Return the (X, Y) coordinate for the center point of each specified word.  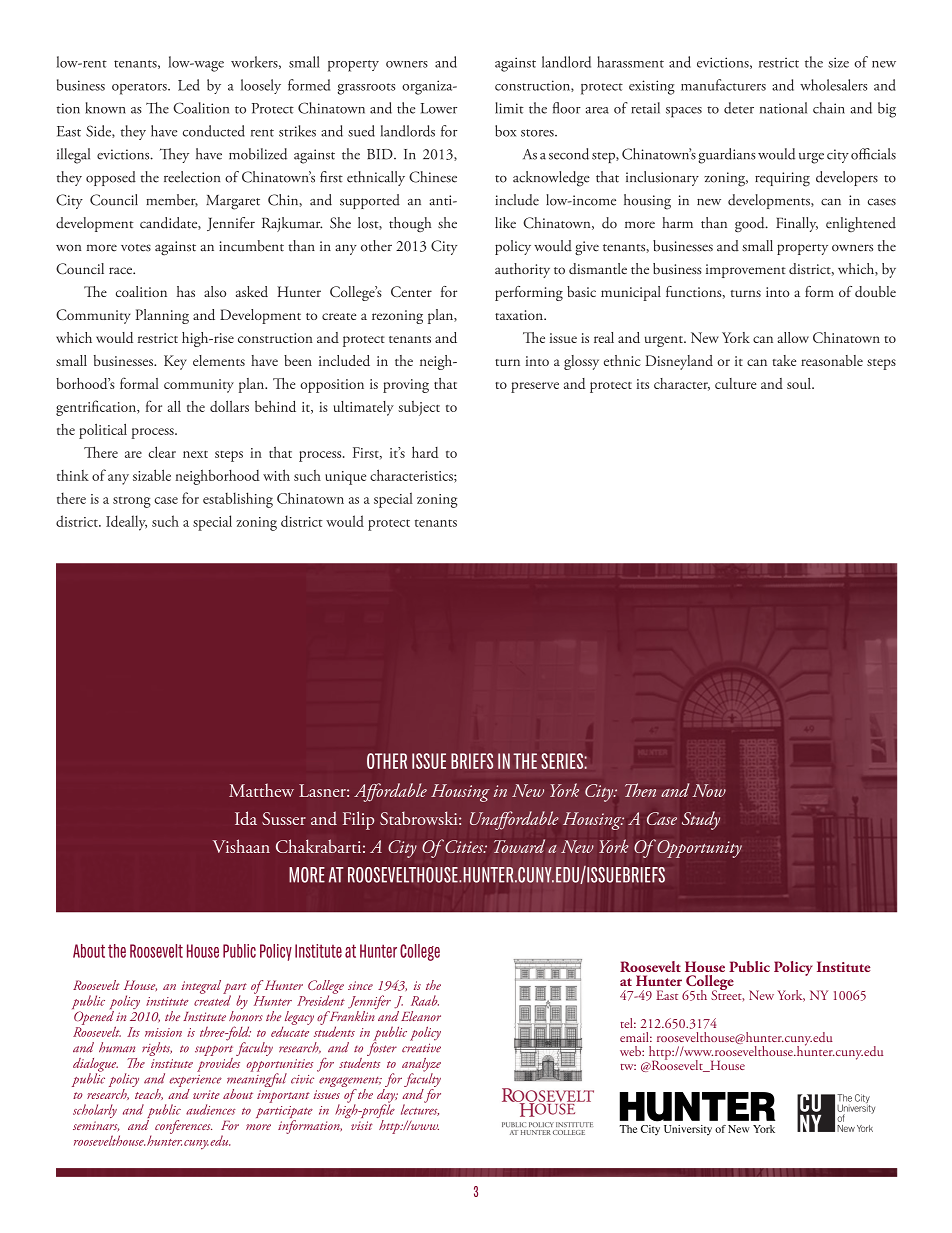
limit (509, 108)
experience (195, 1082)
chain (829, 108)
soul (800, 383)
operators (140, 89)
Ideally (126, 523)
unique (345, 478)
